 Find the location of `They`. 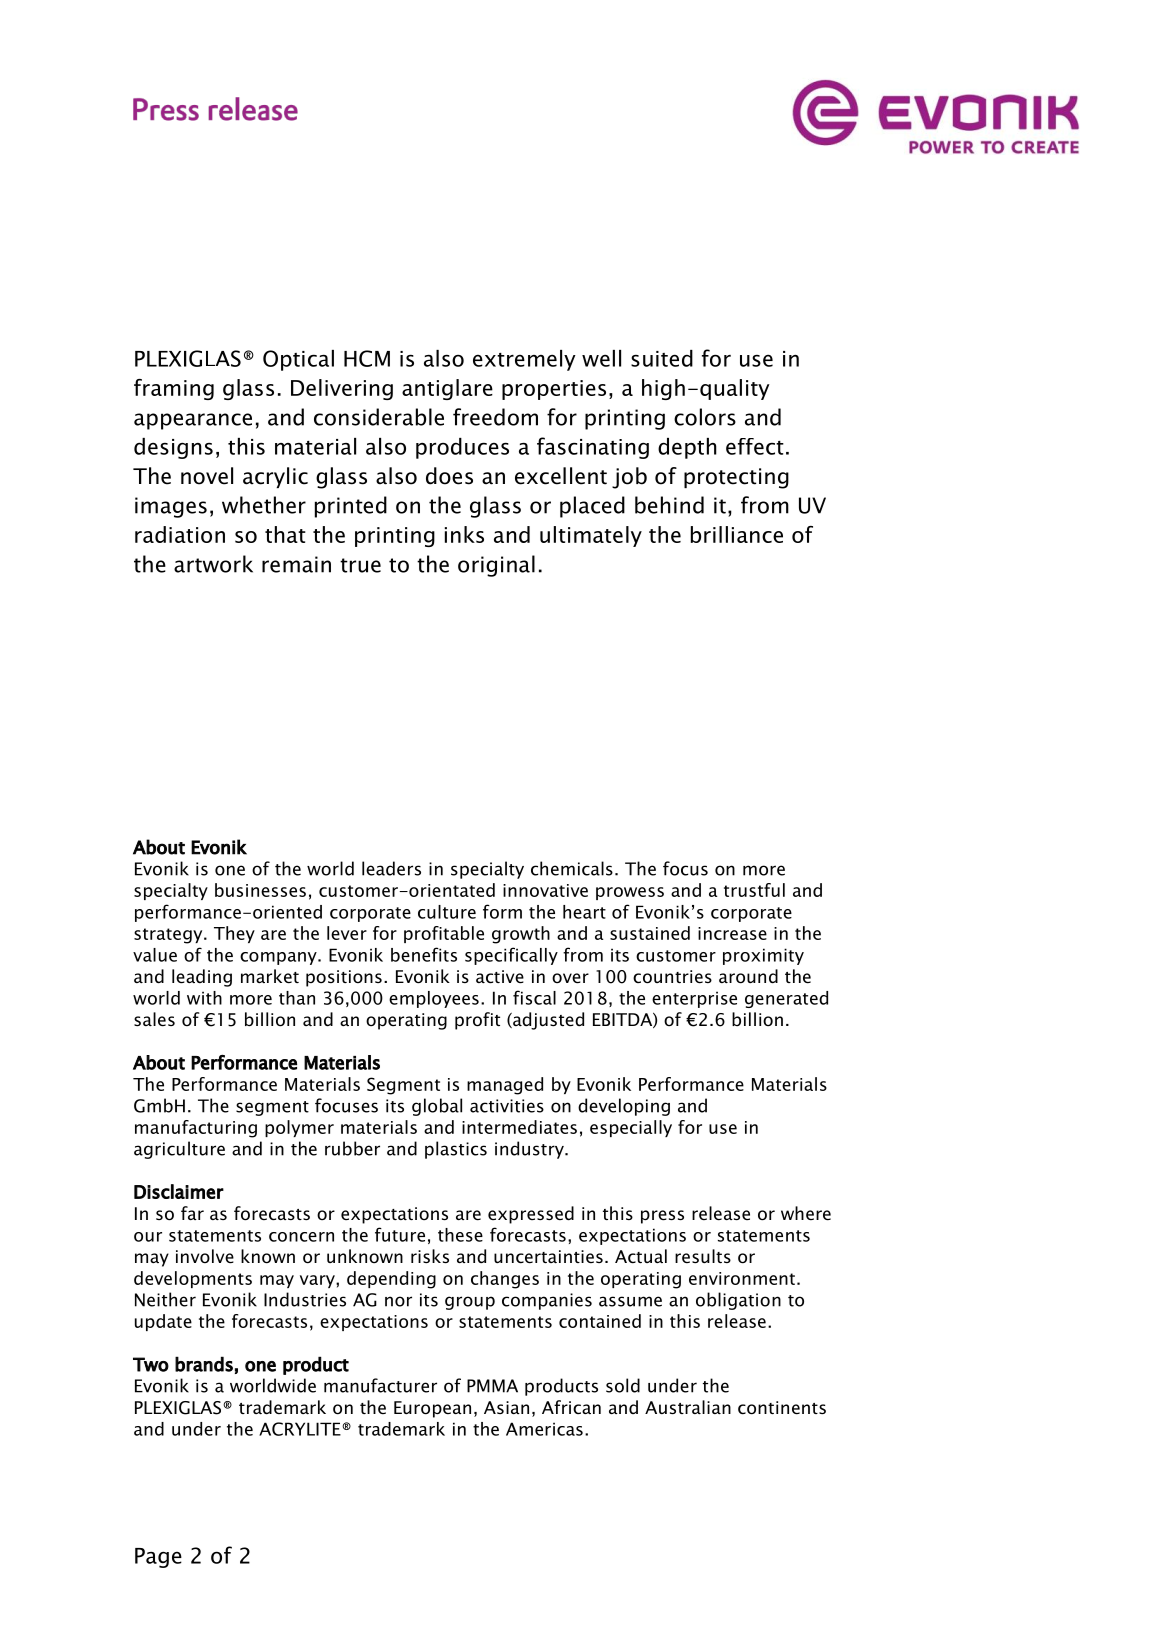

They is located at coordinates (234, 934).
